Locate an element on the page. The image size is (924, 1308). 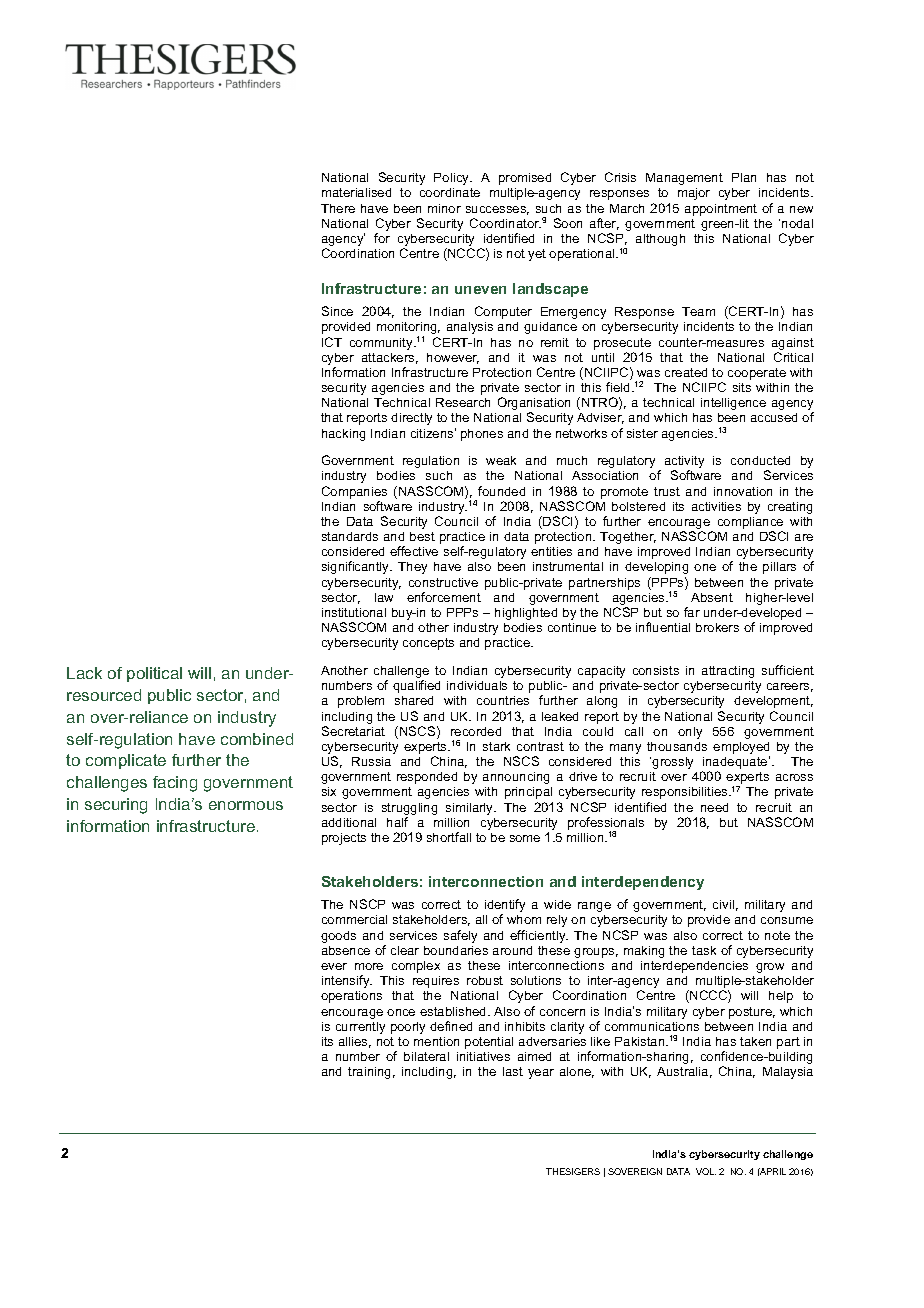
minor is located at coordinates (444, 208).
